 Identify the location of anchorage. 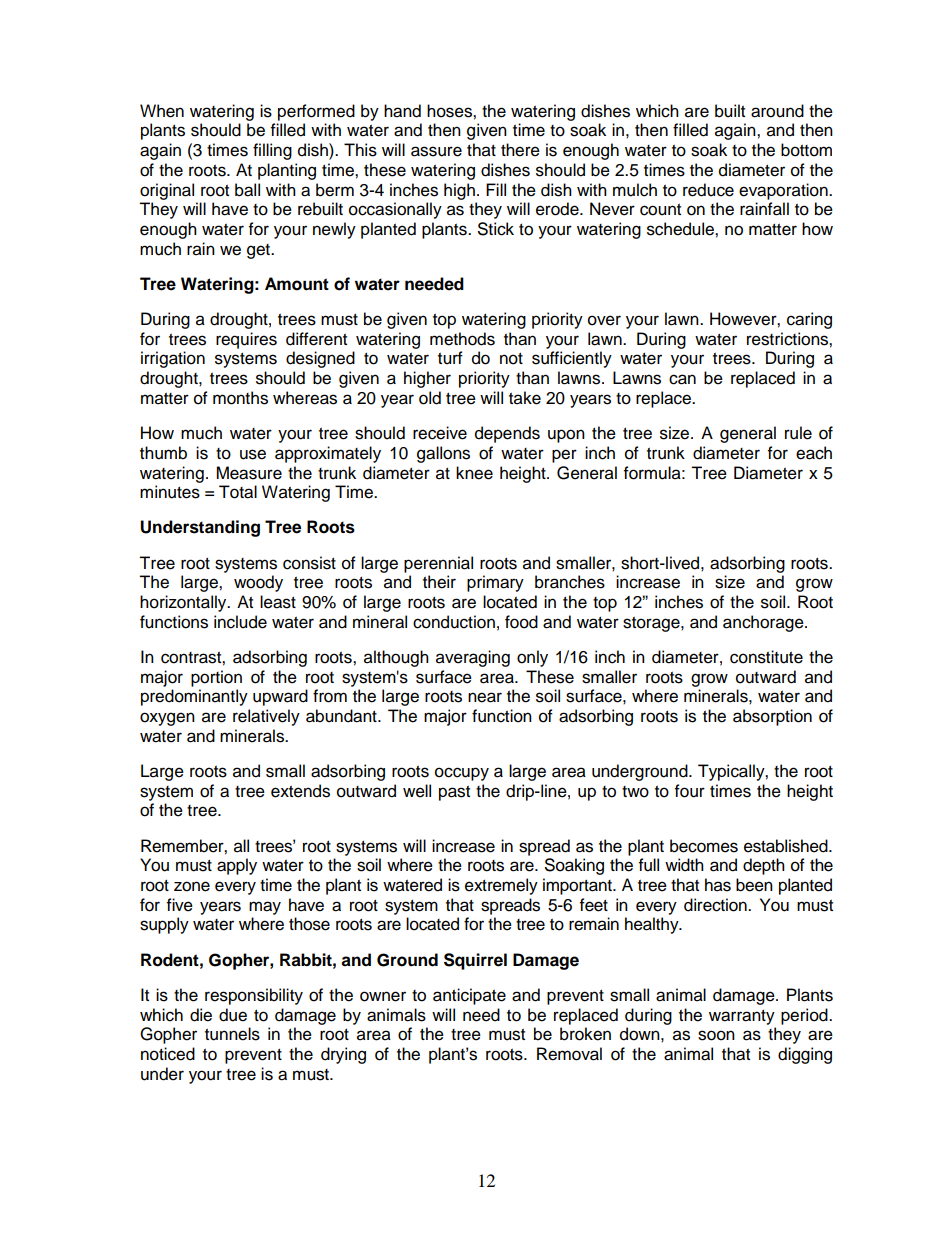
(764, 623).
